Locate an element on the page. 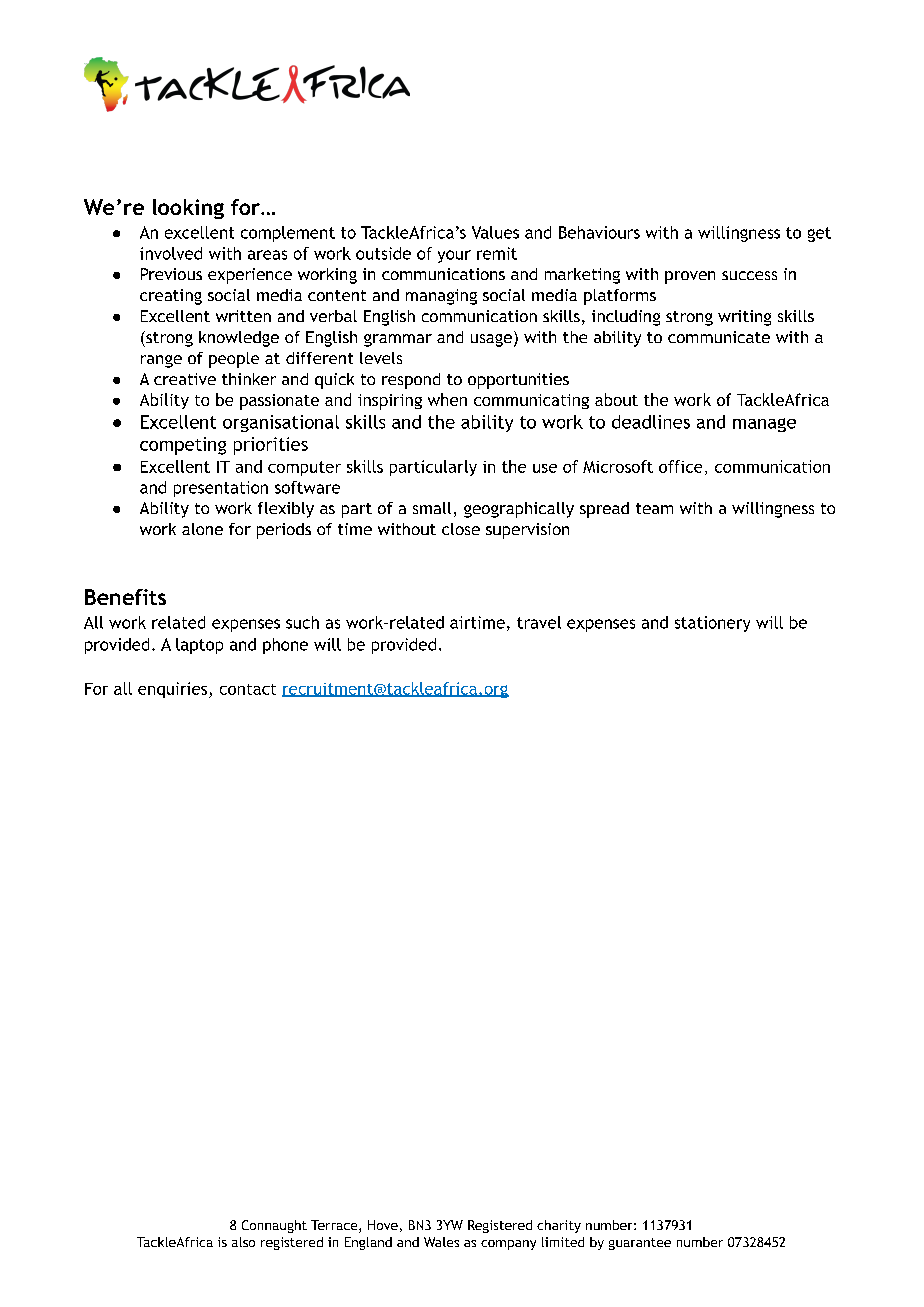 Image resolution: width=924 pixels, height=1307 pixels. involved is located at coordinates (171, 253).
